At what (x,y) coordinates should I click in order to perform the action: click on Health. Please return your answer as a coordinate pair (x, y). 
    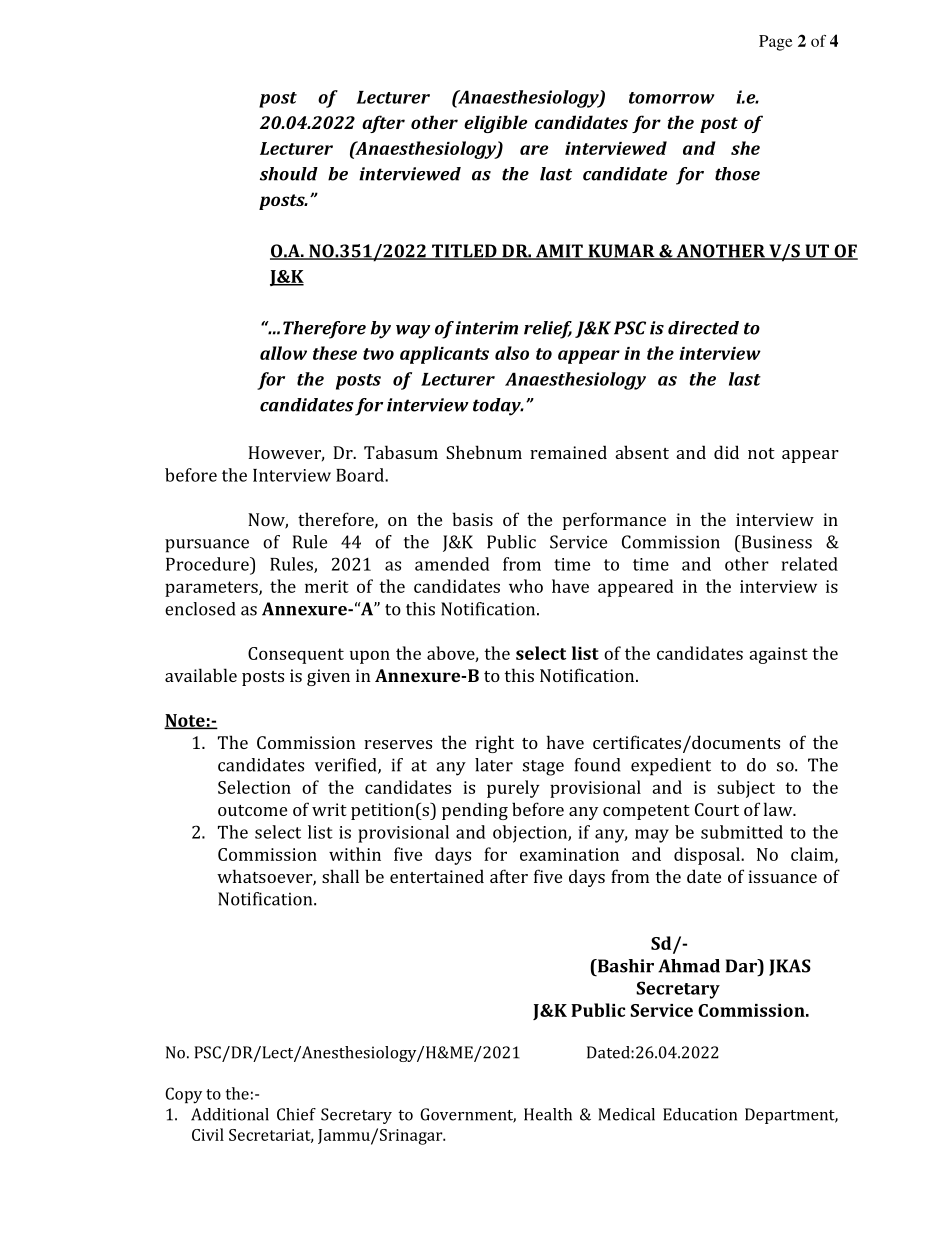
    Looking at the image, I should click on (548, 1114).
